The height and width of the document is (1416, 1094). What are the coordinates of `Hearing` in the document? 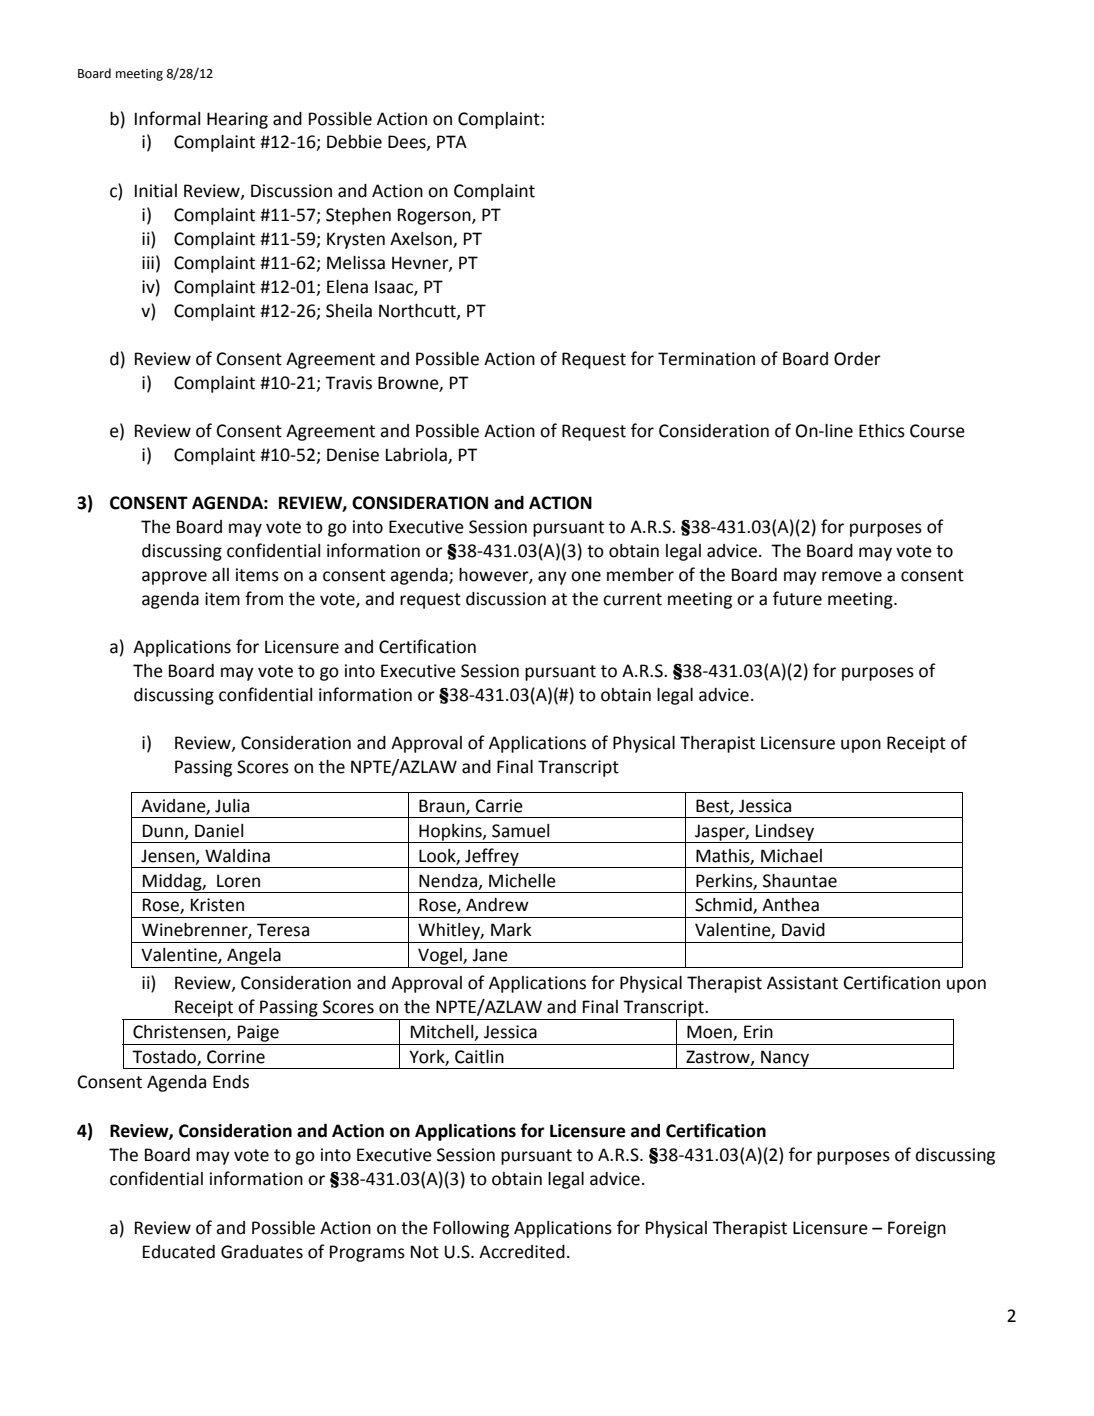 It's located at (237, 120).
